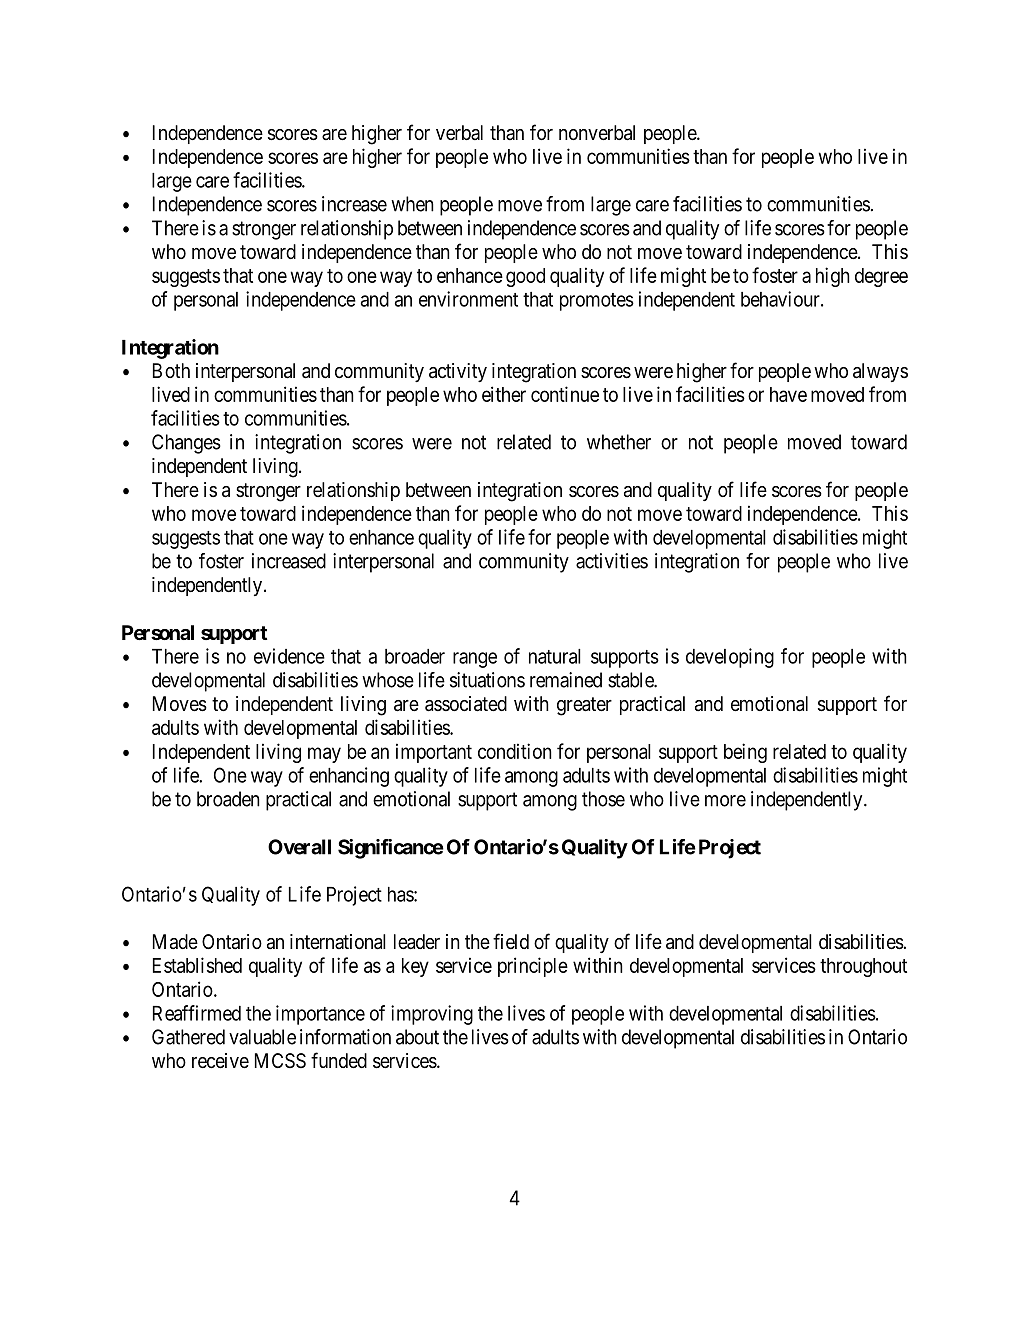  Describe the element at coordinates (432, 1015) in the page. I see `improving` at that location.
